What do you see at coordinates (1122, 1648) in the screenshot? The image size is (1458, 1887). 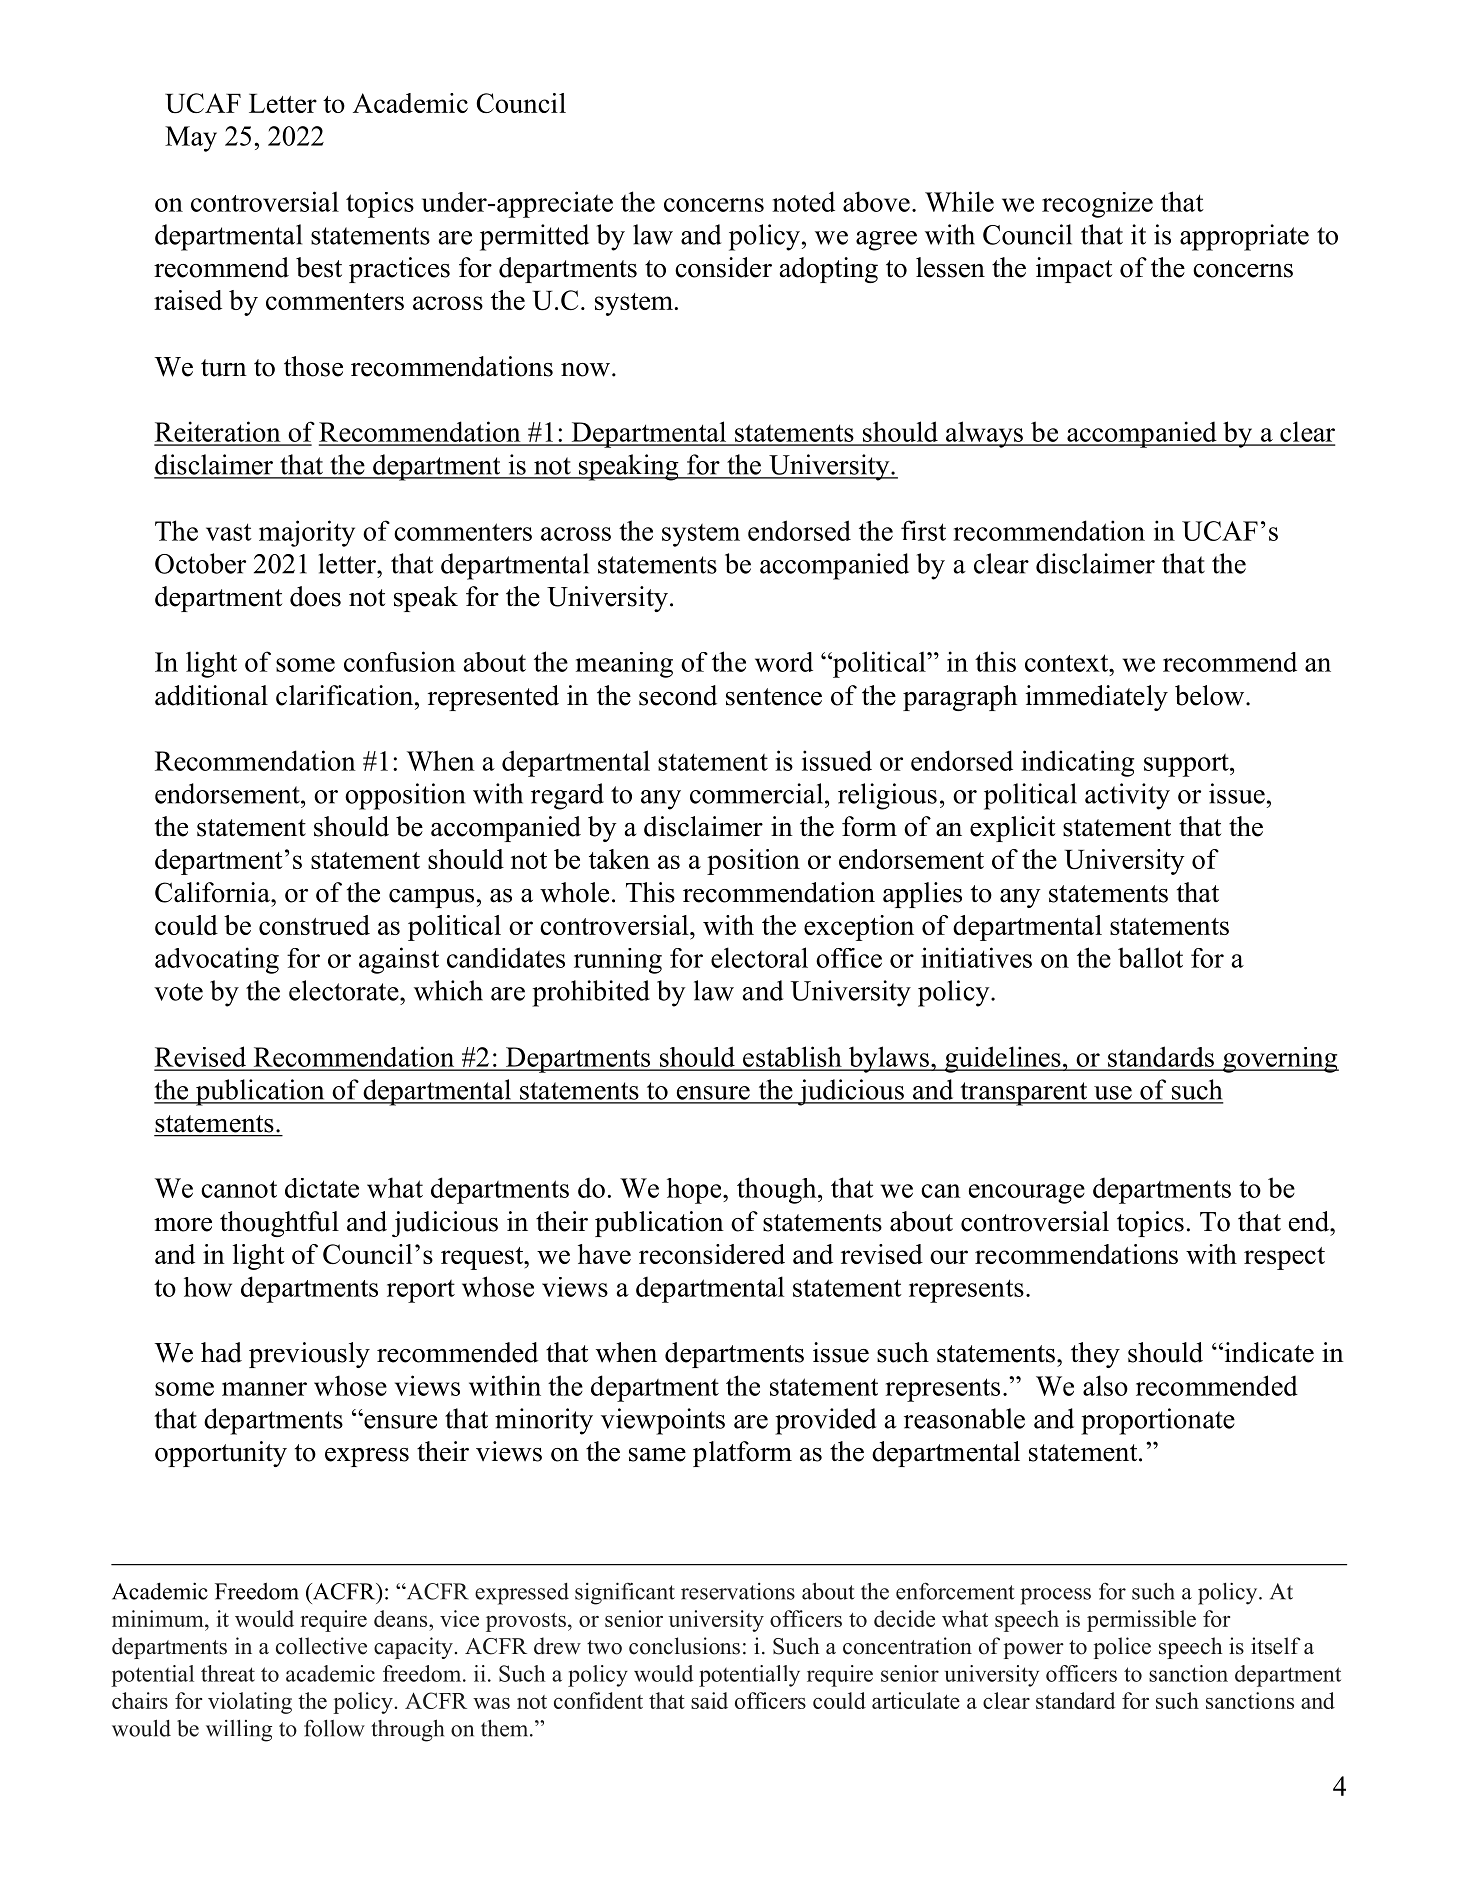 I see `police` at bounding box center [1122, 1648].
